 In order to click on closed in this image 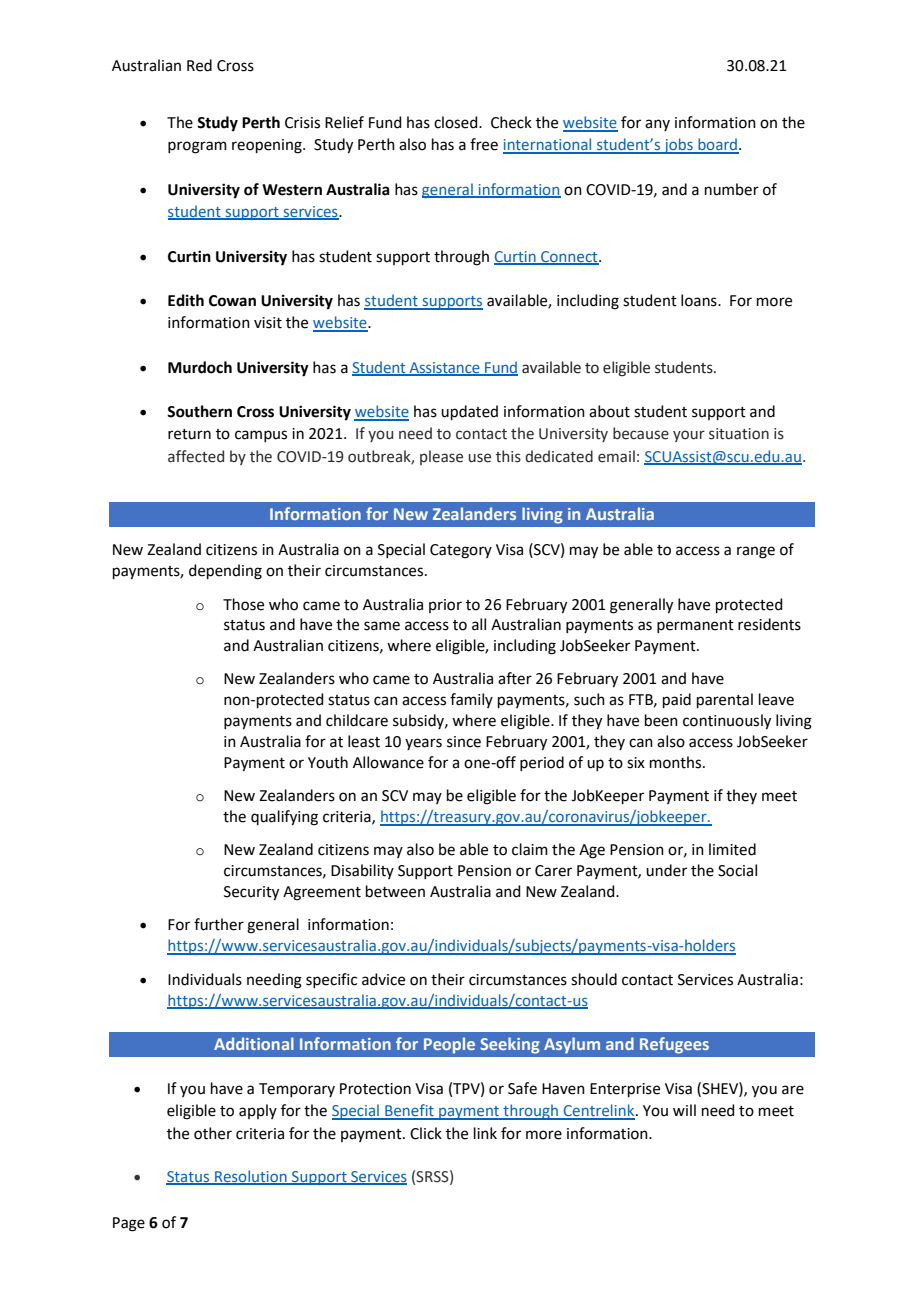, I will do `click(457, 122)`.
